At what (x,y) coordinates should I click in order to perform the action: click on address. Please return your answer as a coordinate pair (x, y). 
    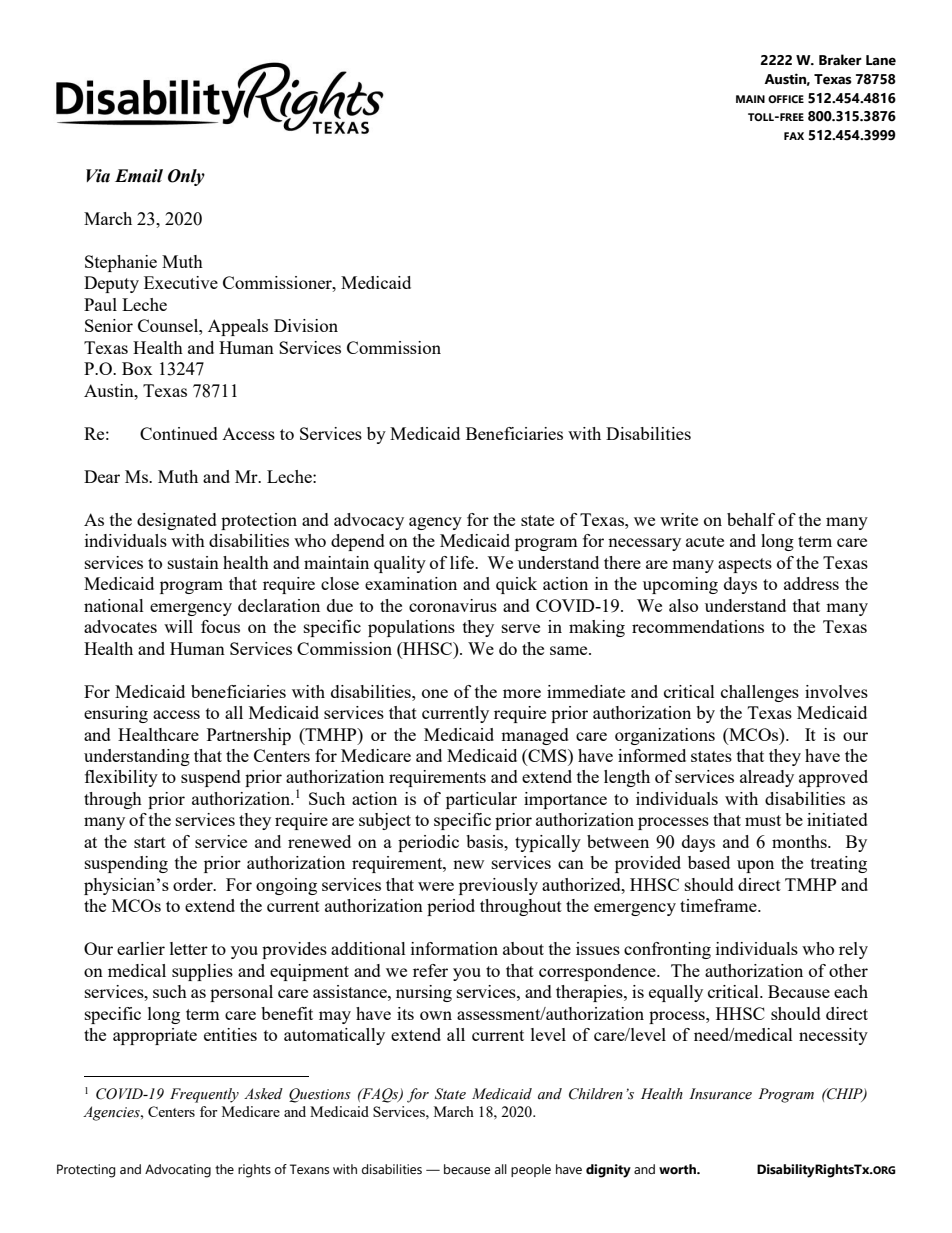
    Looking at the image, I should click on (811, 583).
